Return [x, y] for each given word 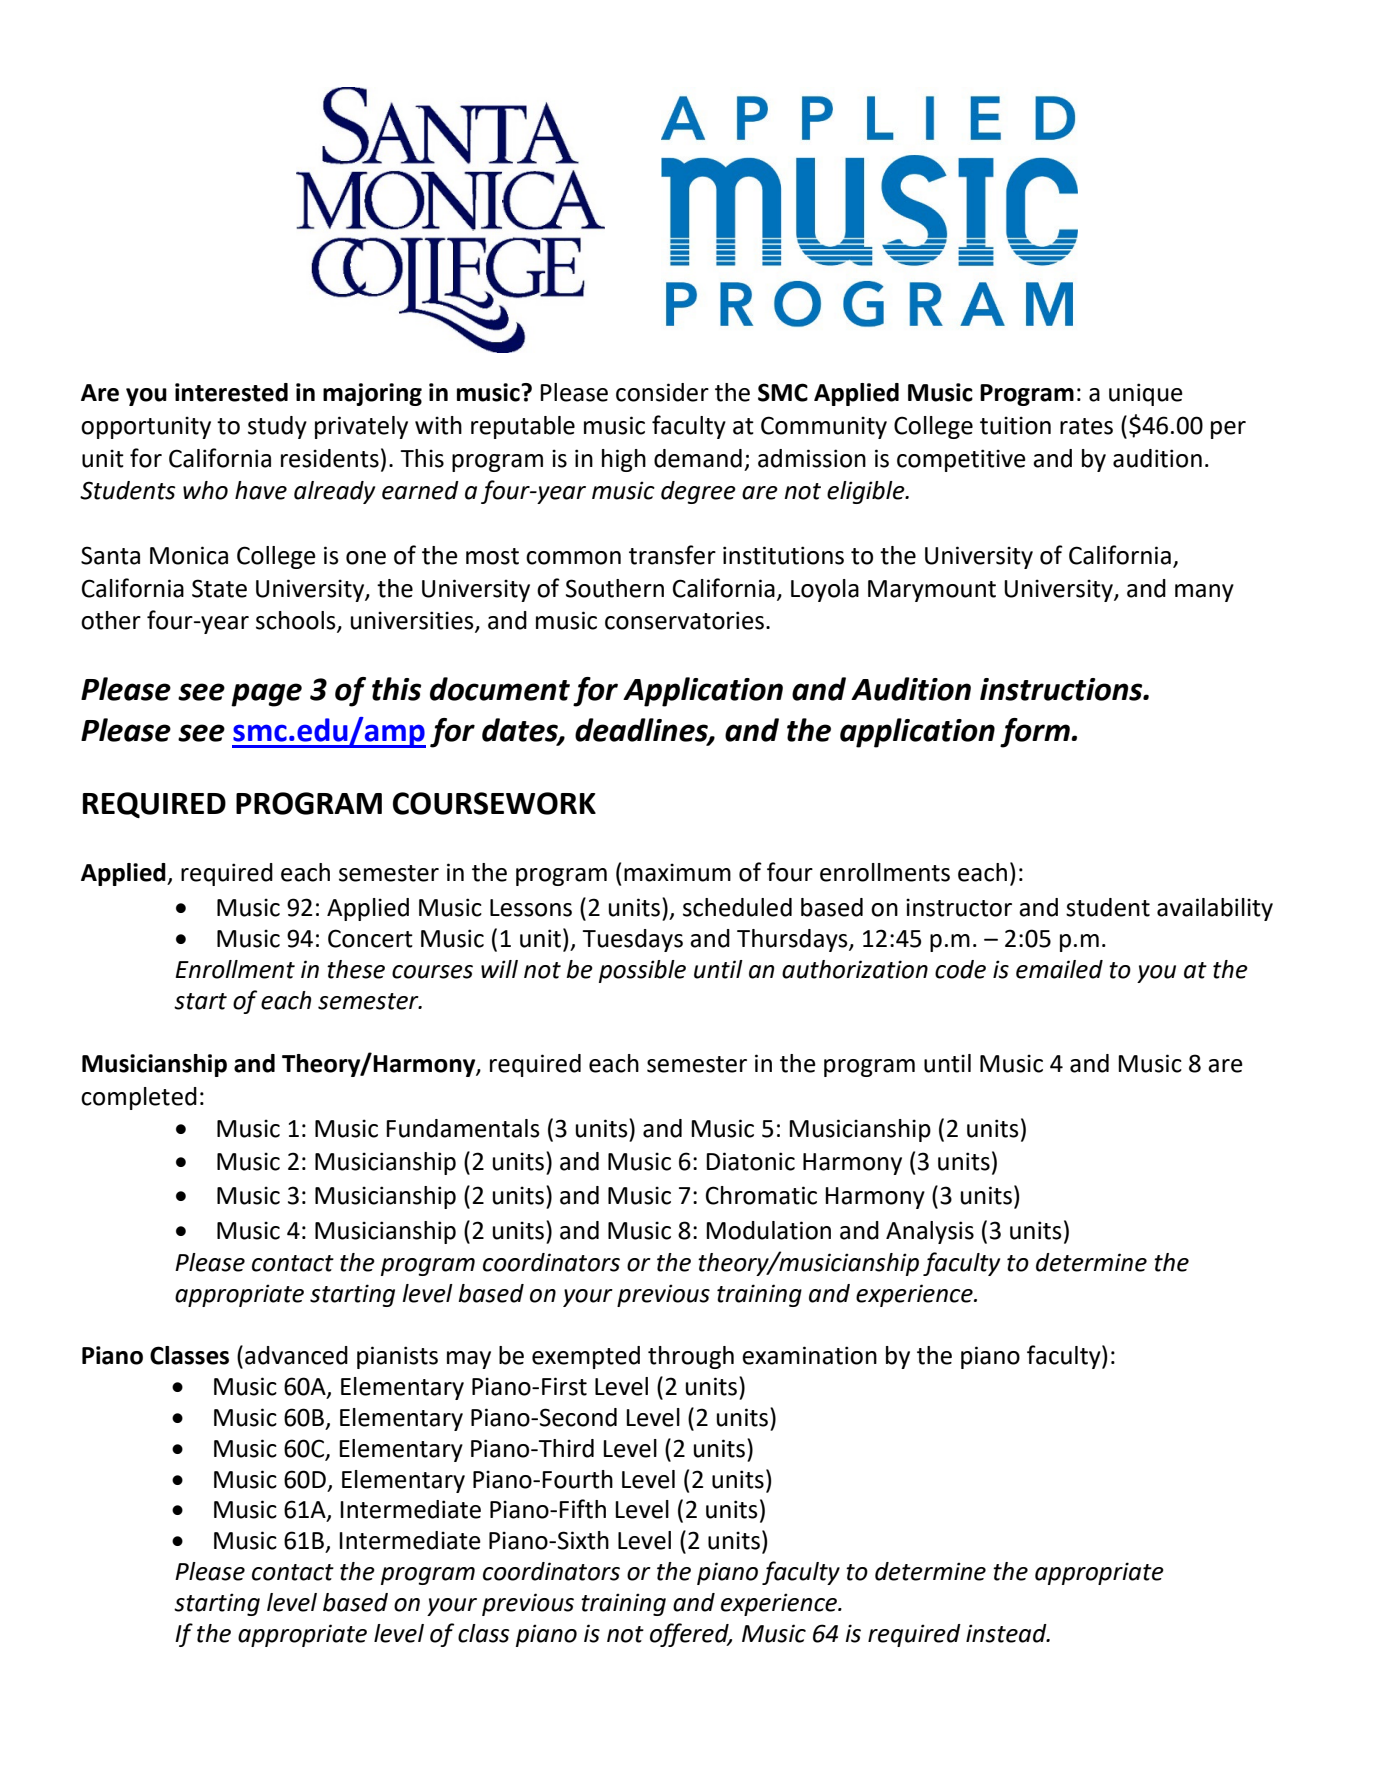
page [266, 695]
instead [1007, 1633]
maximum [677, 872]
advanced [296, 1355]
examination [809, 1355]
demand [698, 458]
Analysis [930, 1232]
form [1036, 733]
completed [139, 1098]
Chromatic [761, 1195]
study [277, 427]
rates [1086, 426]
